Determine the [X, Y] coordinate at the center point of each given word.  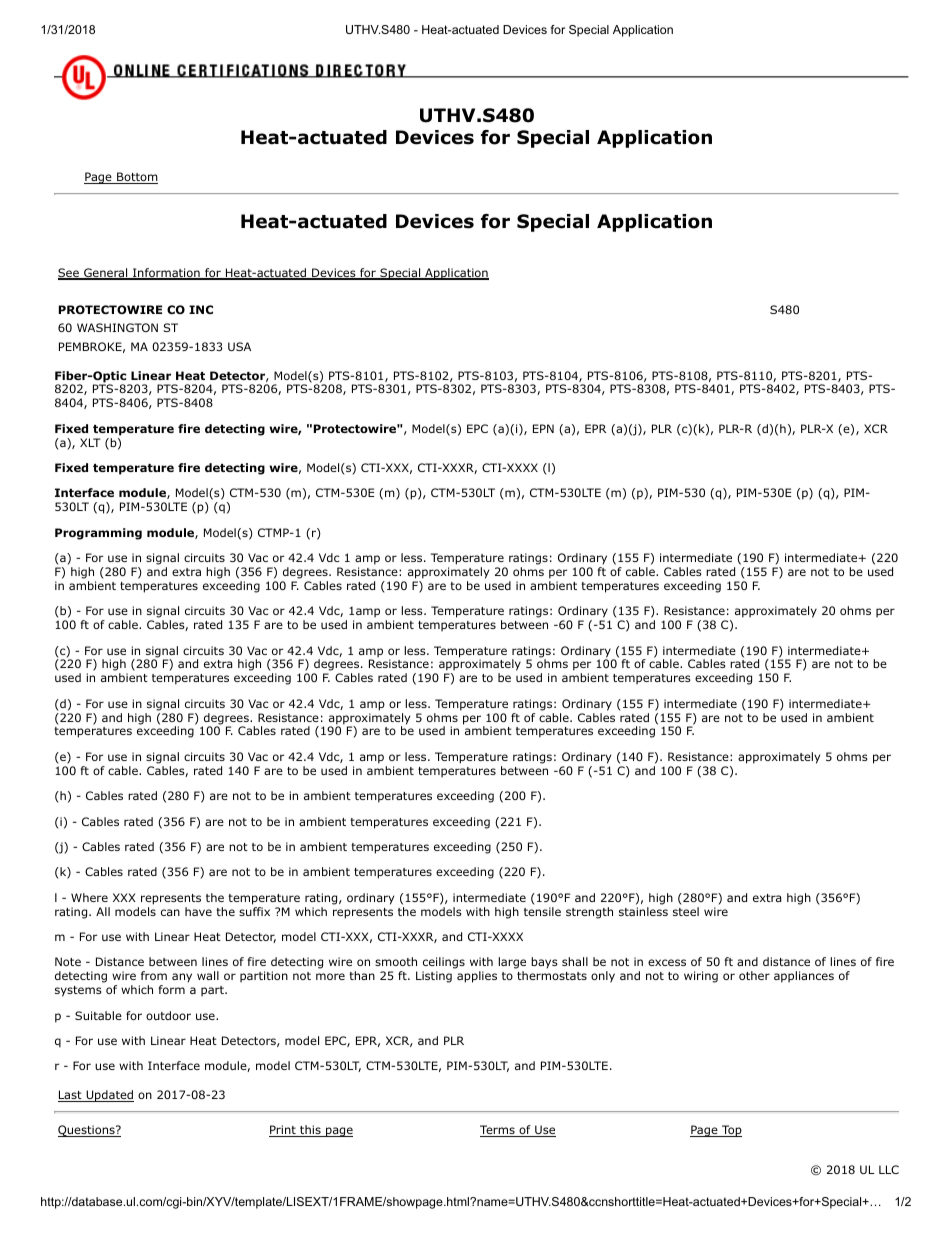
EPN [543, 428]
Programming [98, 534]
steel [686, 911]
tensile [542, 911]
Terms [498, 1131]
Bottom [136, 178]
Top [731, 1131]
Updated [109, 1096]
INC [201, 309]
